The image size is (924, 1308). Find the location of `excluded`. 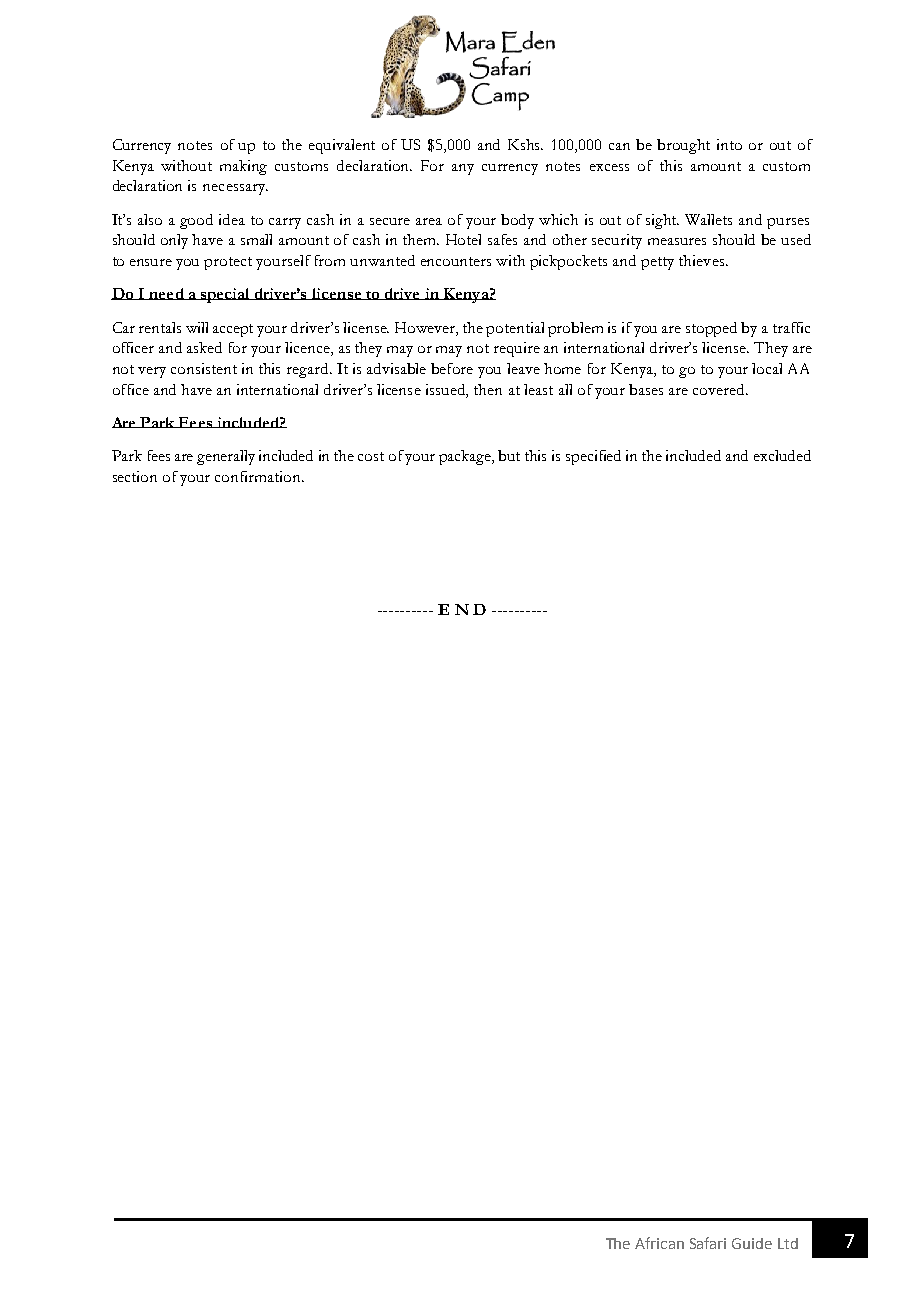

excluded is located at coordinates (782, 455).
